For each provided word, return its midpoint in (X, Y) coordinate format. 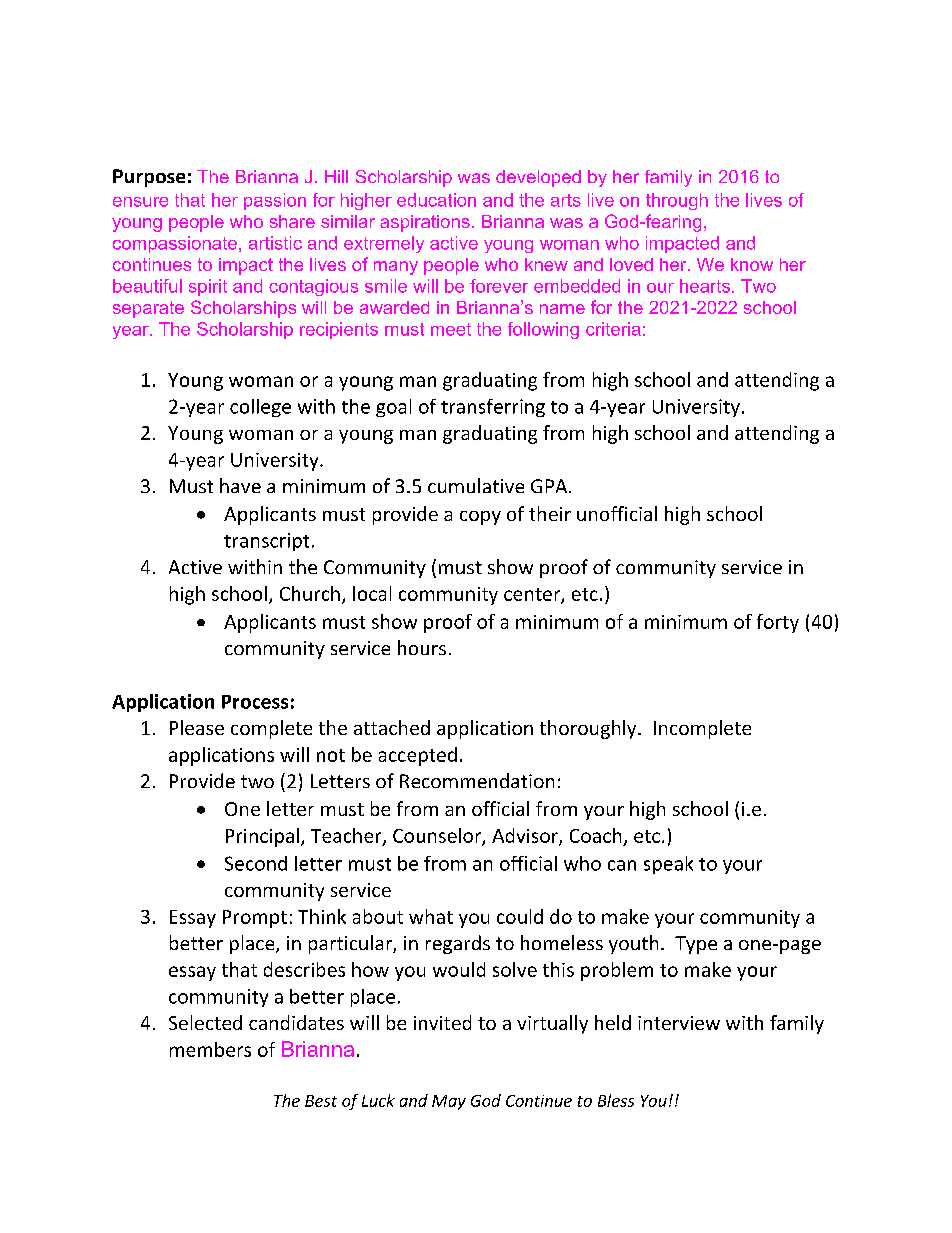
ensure (140, 202)
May (449, 1102)
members (210, 1049)
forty (778, 623)
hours (422, 647)
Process (255, 702)
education (436, 200)
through (677, 201)
